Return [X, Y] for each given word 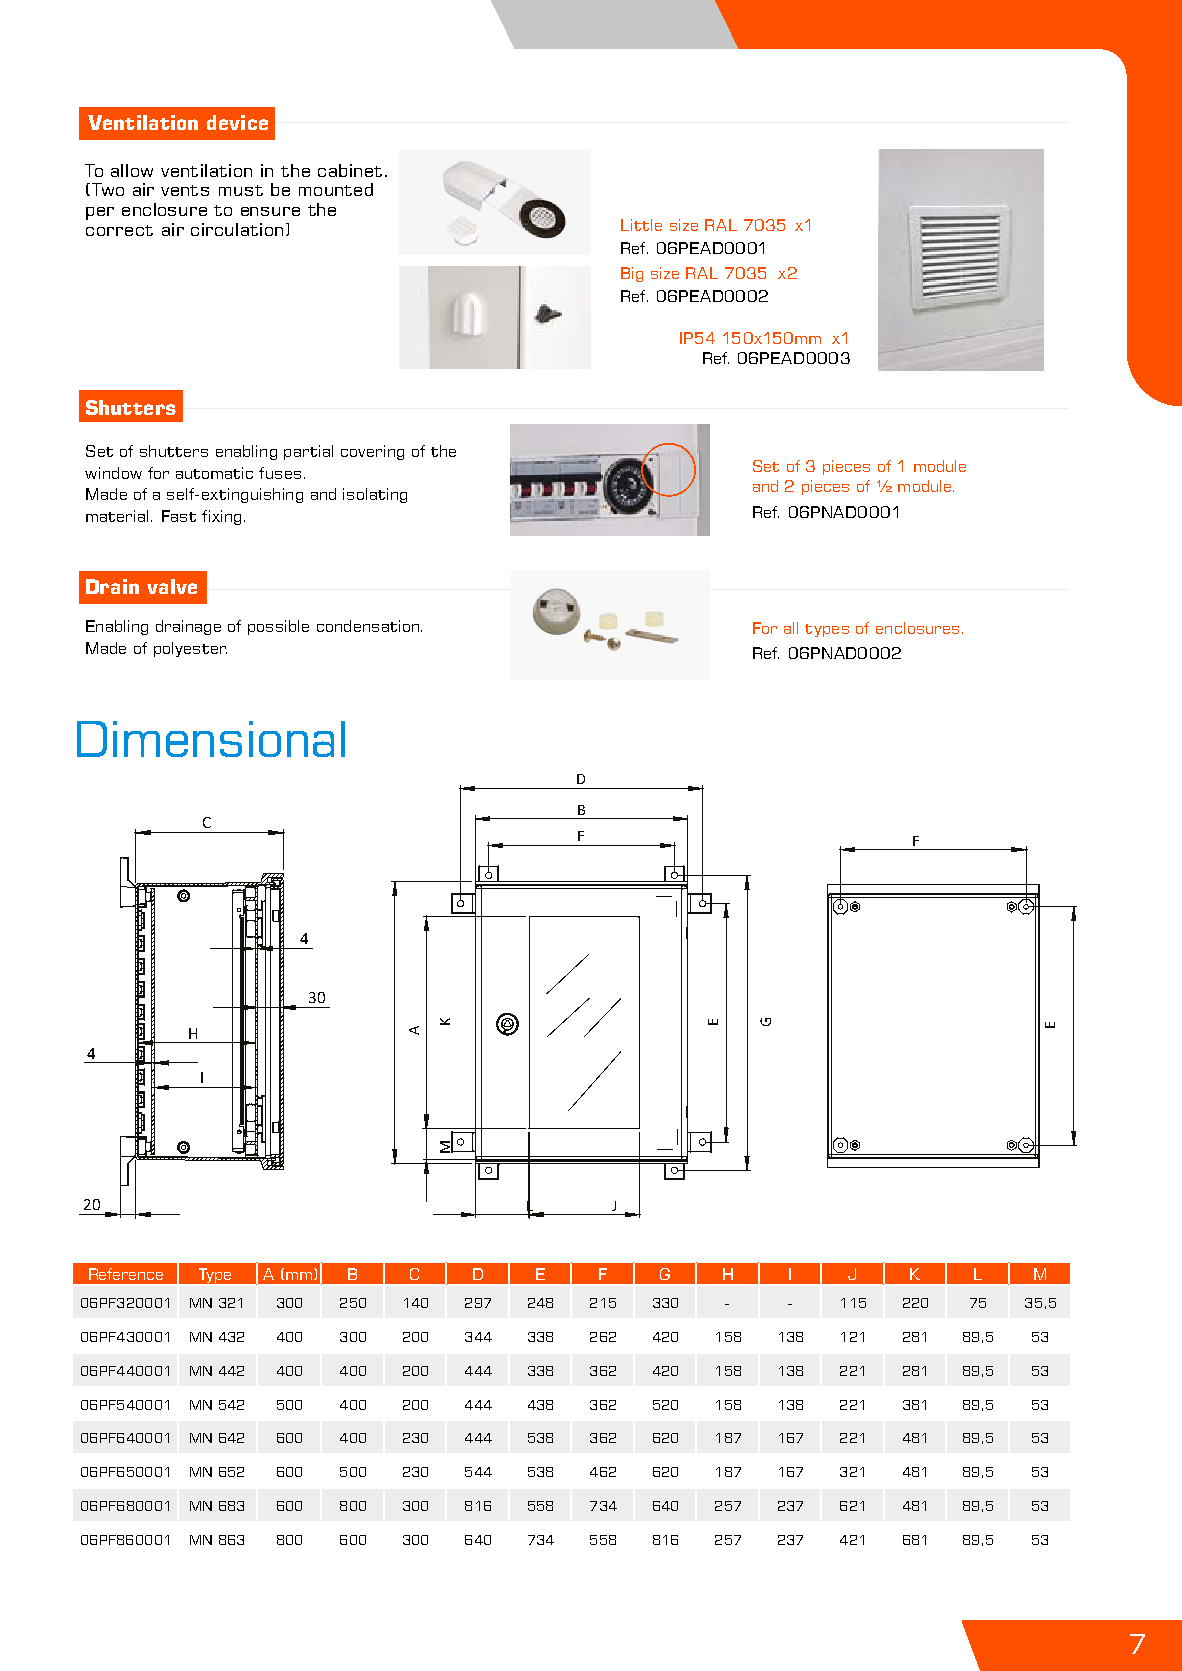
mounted [336, 189]
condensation [368, 626]
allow [132, 170]
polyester [190, 649]
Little [641, 225]
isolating [375, 495]
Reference [126, 1274]
